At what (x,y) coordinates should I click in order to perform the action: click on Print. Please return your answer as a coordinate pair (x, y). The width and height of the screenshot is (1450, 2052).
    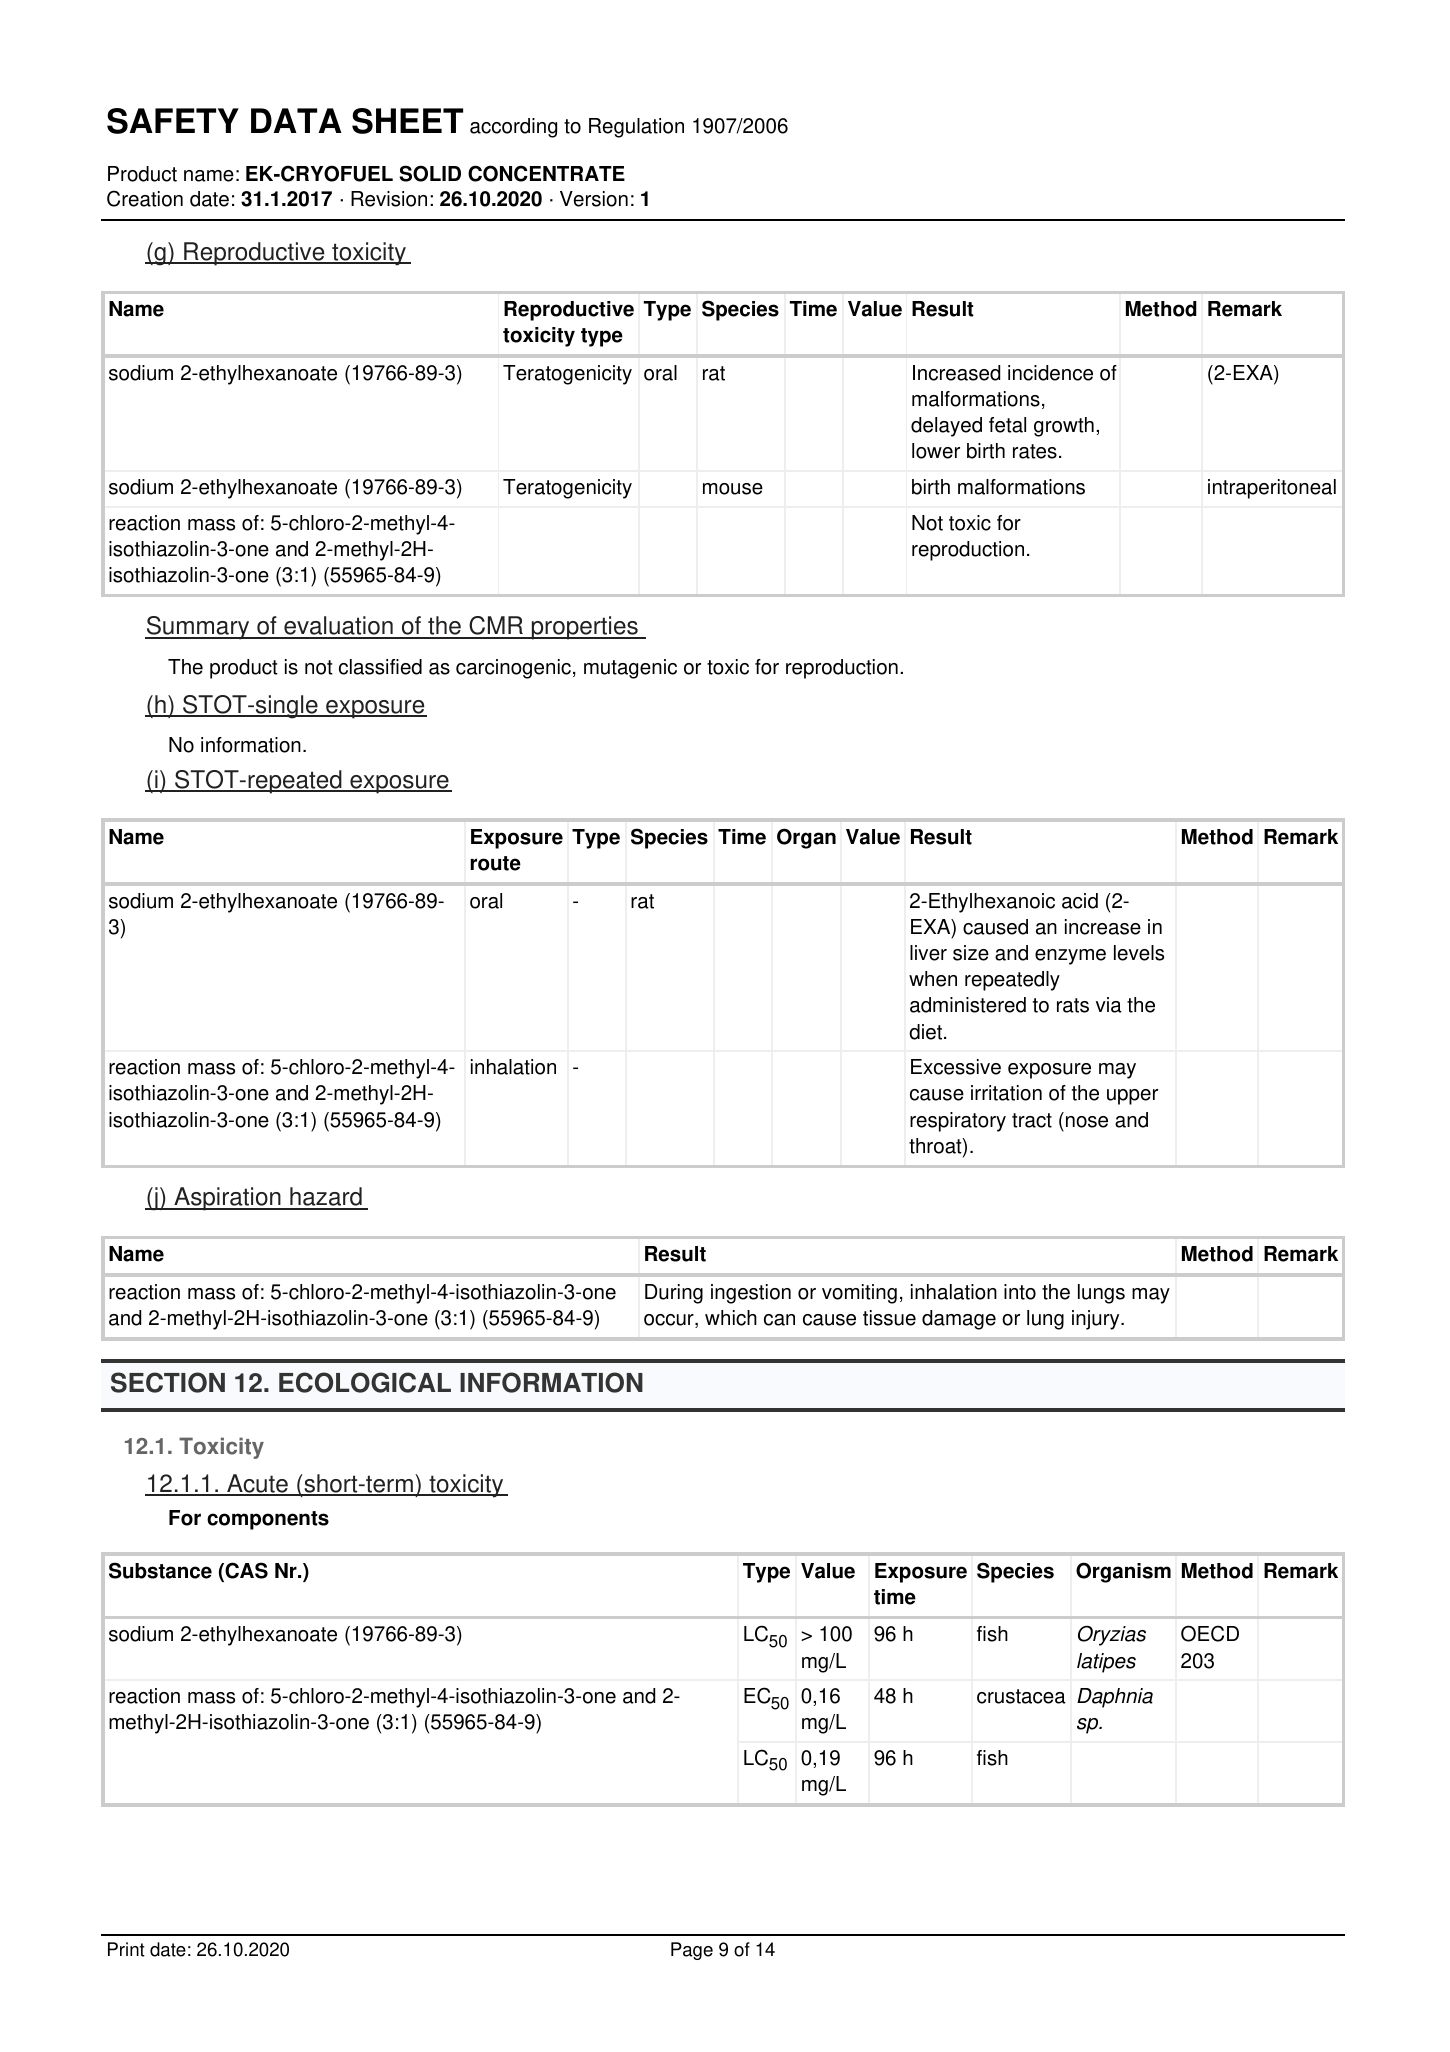
    Looking at the image, I should click on (126, 1949).
